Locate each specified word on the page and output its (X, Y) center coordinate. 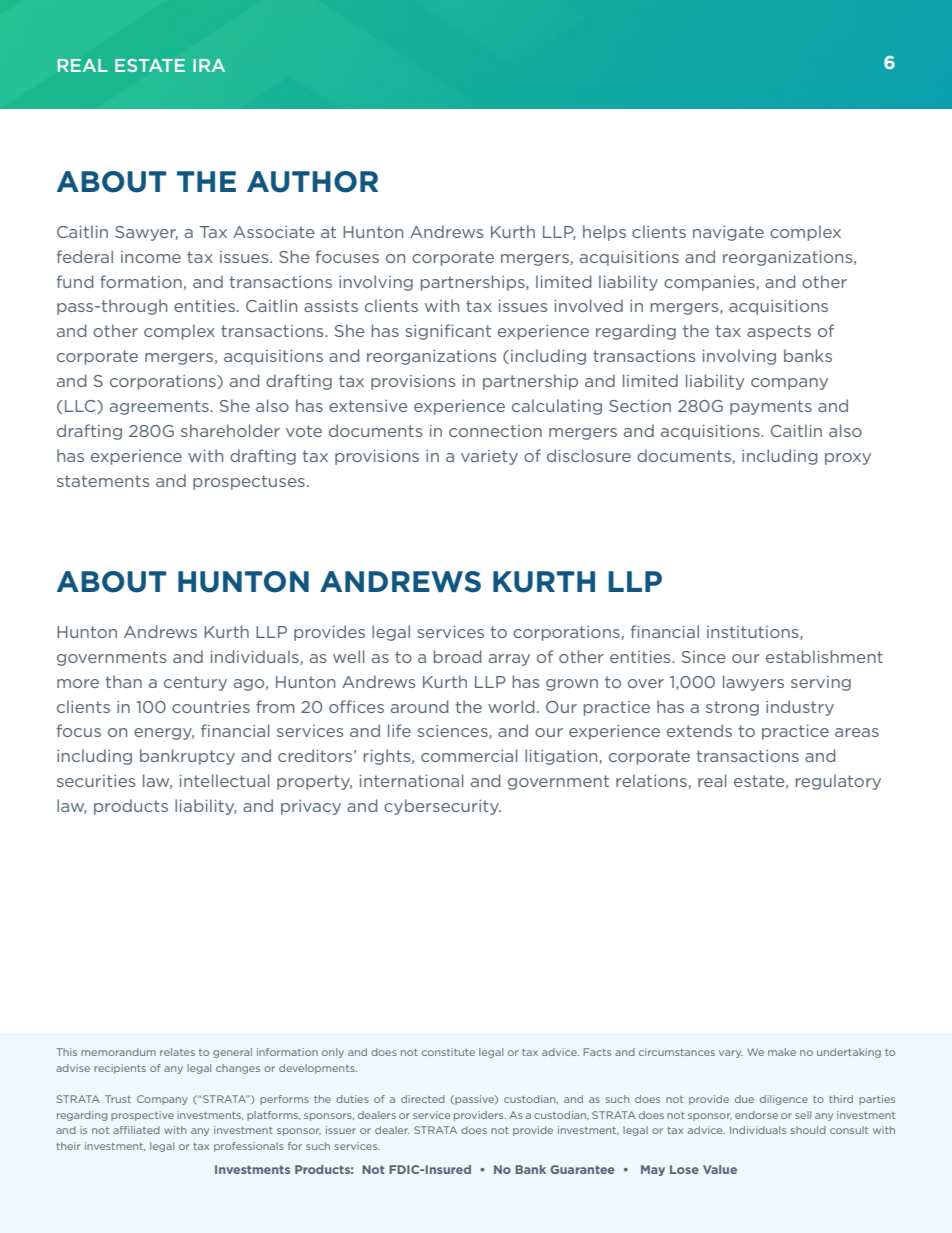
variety (489, 457)
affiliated (136, 1130)
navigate (728, 233)
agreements (160, 407)
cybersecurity (442, 807)
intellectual (225, 780)
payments (771, 407)
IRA (209, 65)
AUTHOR (312, 182)
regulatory (838, 782)
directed (423, 1099)
